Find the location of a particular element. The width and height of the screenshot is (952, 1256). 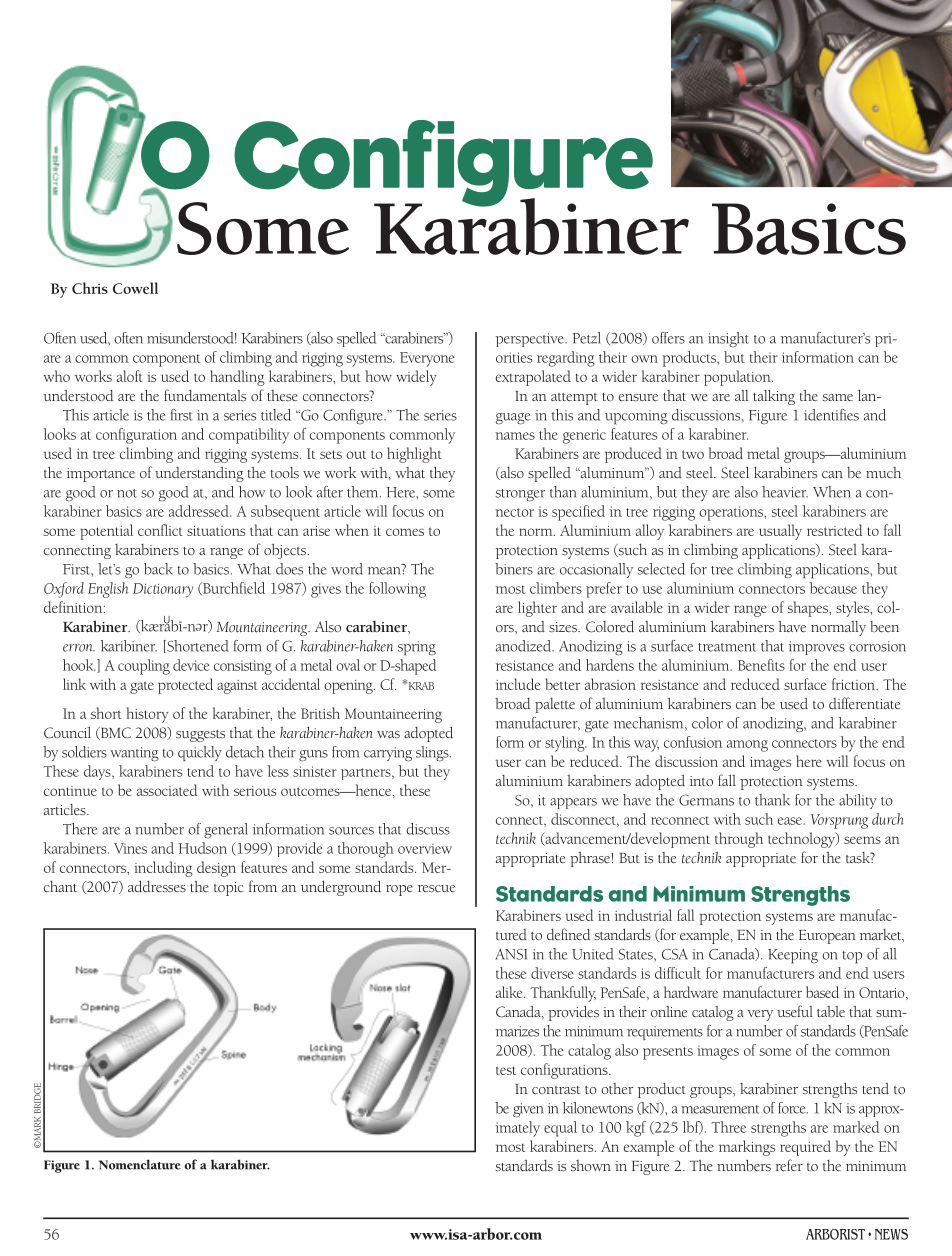

slings is located at coordinates (433, 754).
